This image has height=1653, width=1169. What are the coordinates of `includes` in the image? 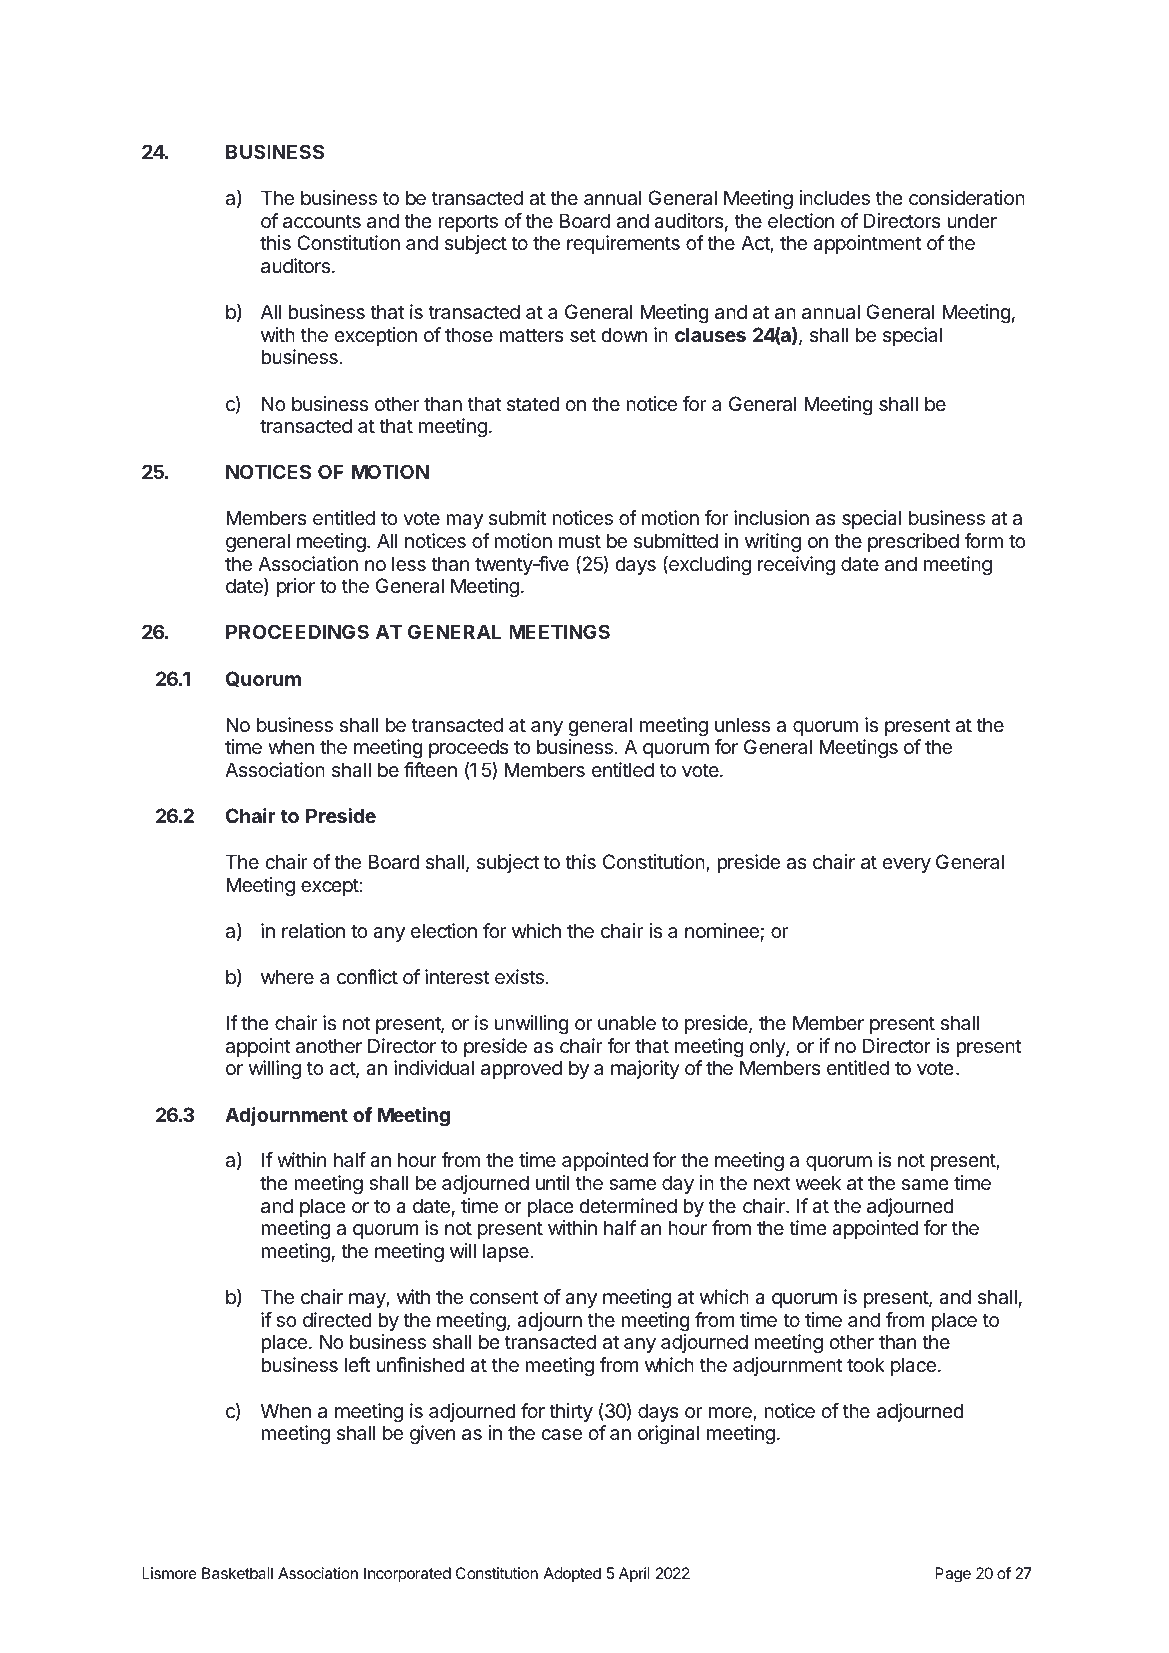 It's located at (835, 198).
